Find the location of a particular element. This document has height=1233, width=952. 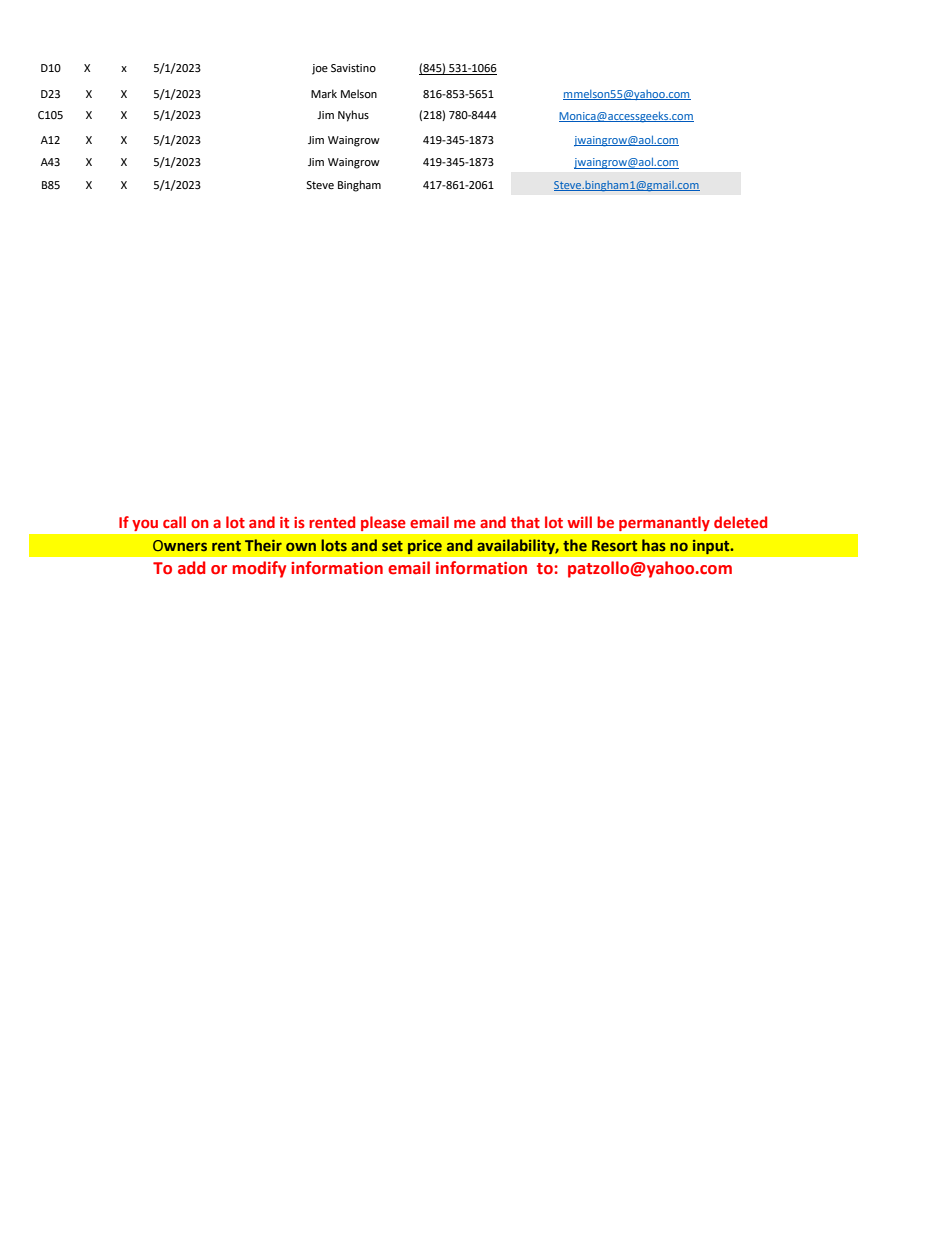

Owners is located at coordinates (180, 545).
